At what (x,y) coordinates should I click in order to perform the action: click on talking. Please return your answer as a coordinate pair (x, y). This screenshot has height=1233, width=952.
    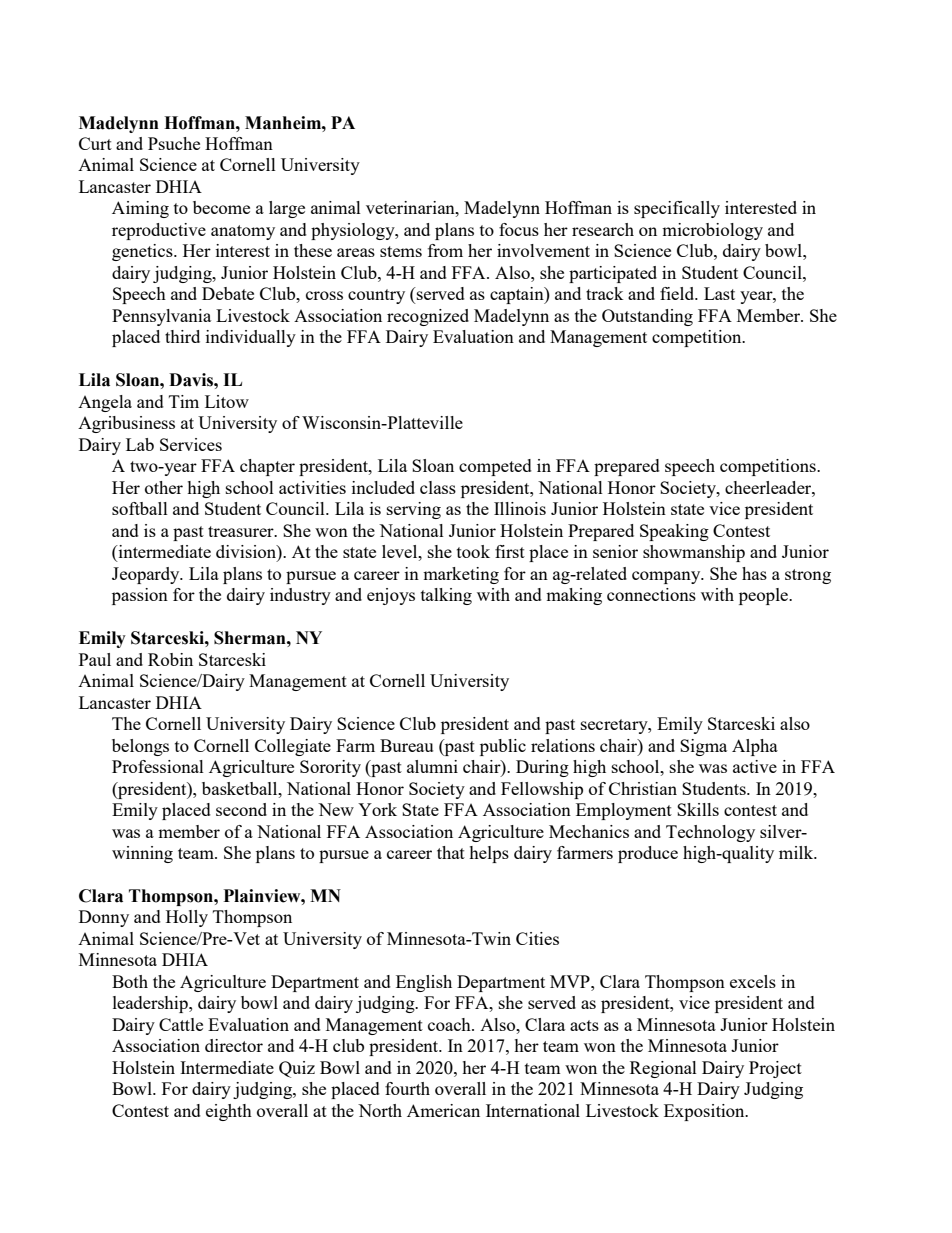
    Looking at the image, I should click on (446, 596).
